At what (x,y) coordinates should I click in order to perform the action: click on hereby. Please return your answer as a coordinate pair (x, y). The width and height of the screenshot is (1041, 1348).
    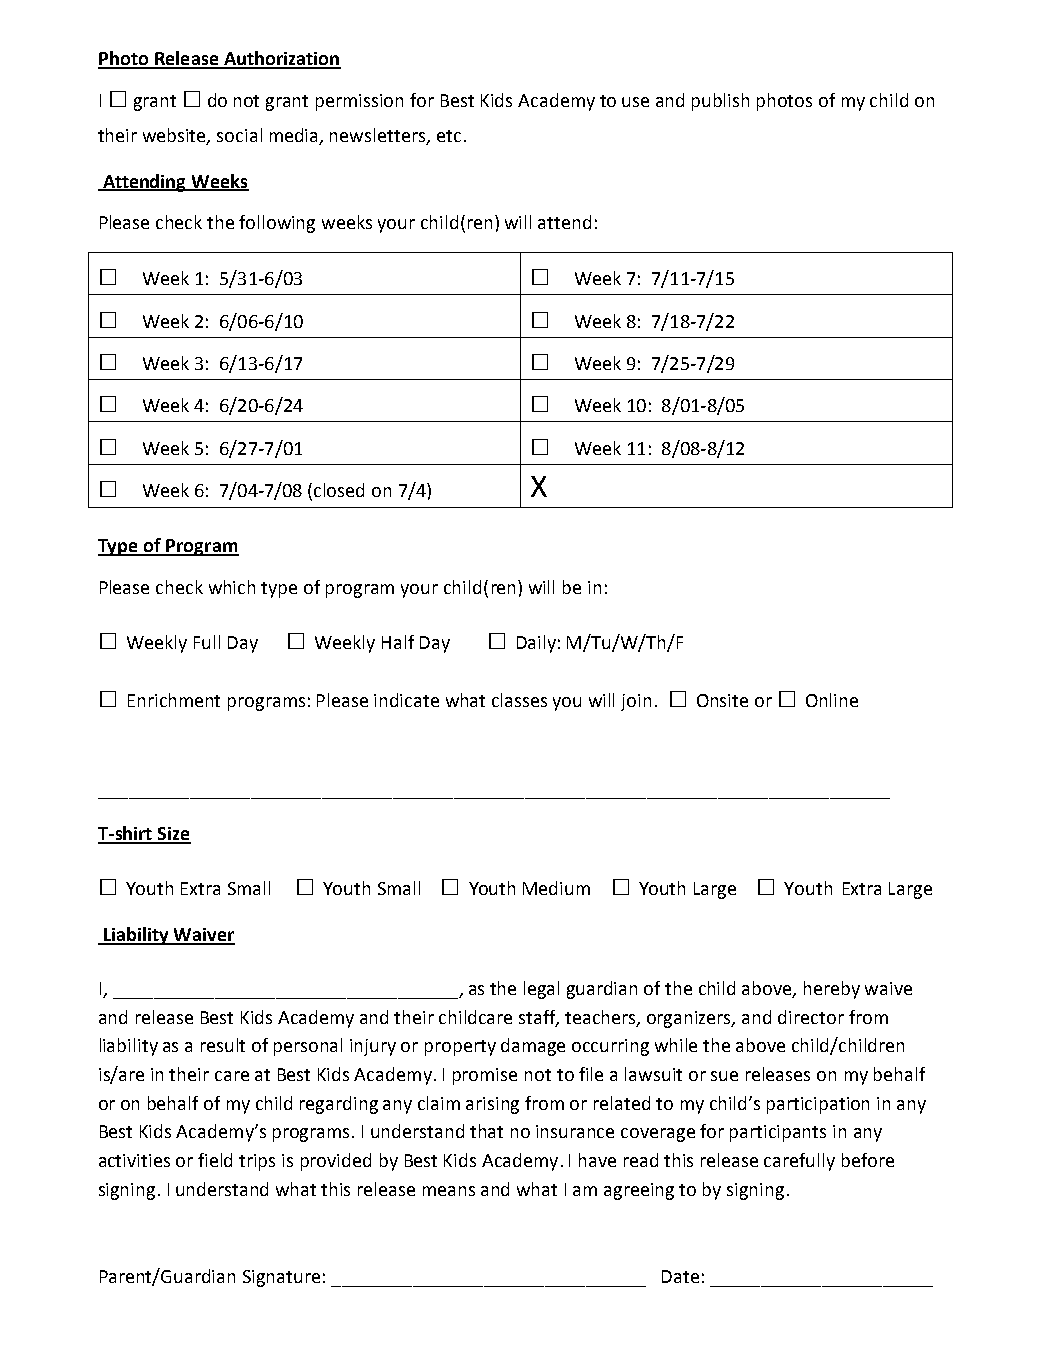
    Looking at the image, I should click on (832, 990).
